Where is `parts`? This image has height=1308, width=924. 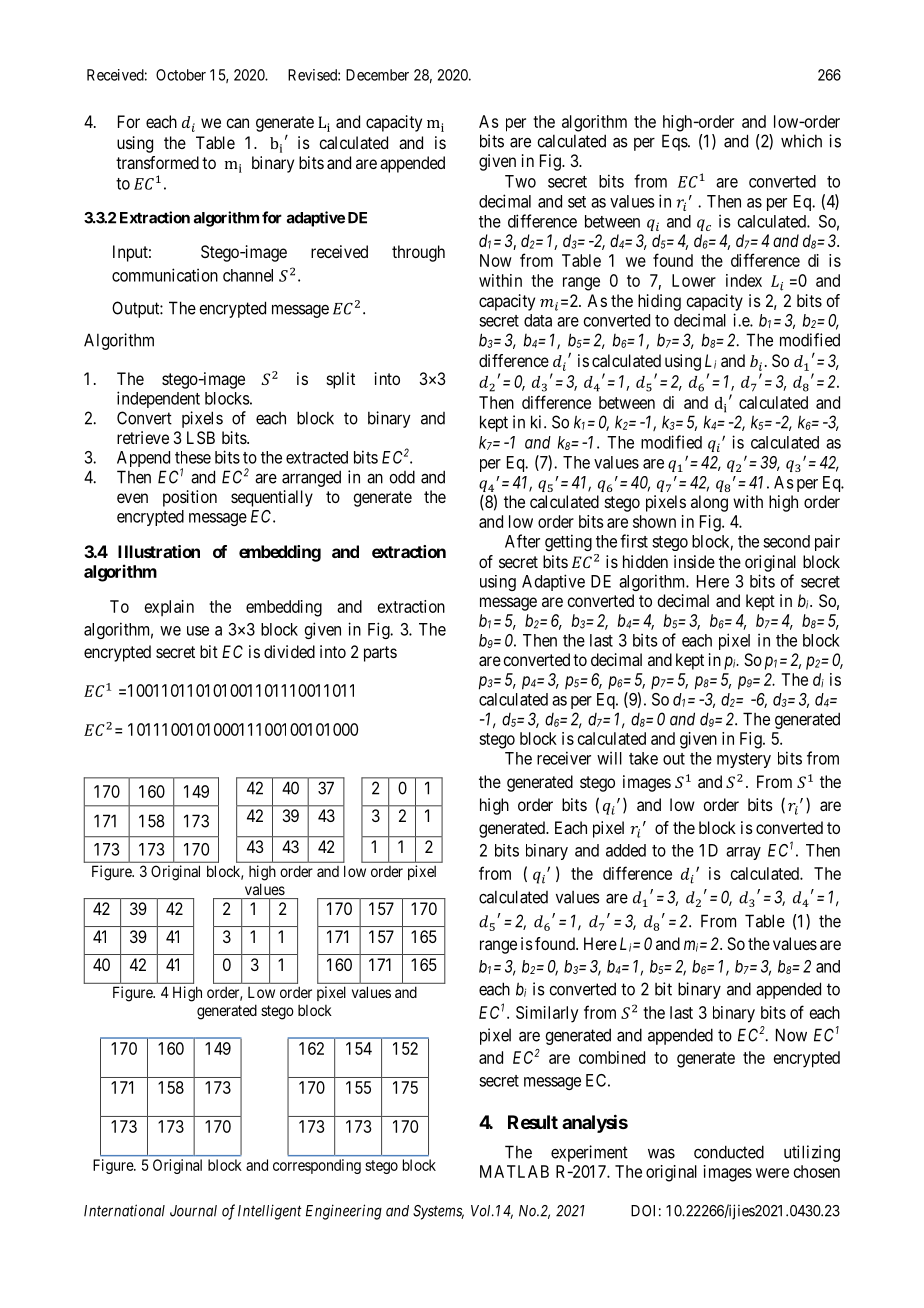 parts is located at coordinates (380, 654).
